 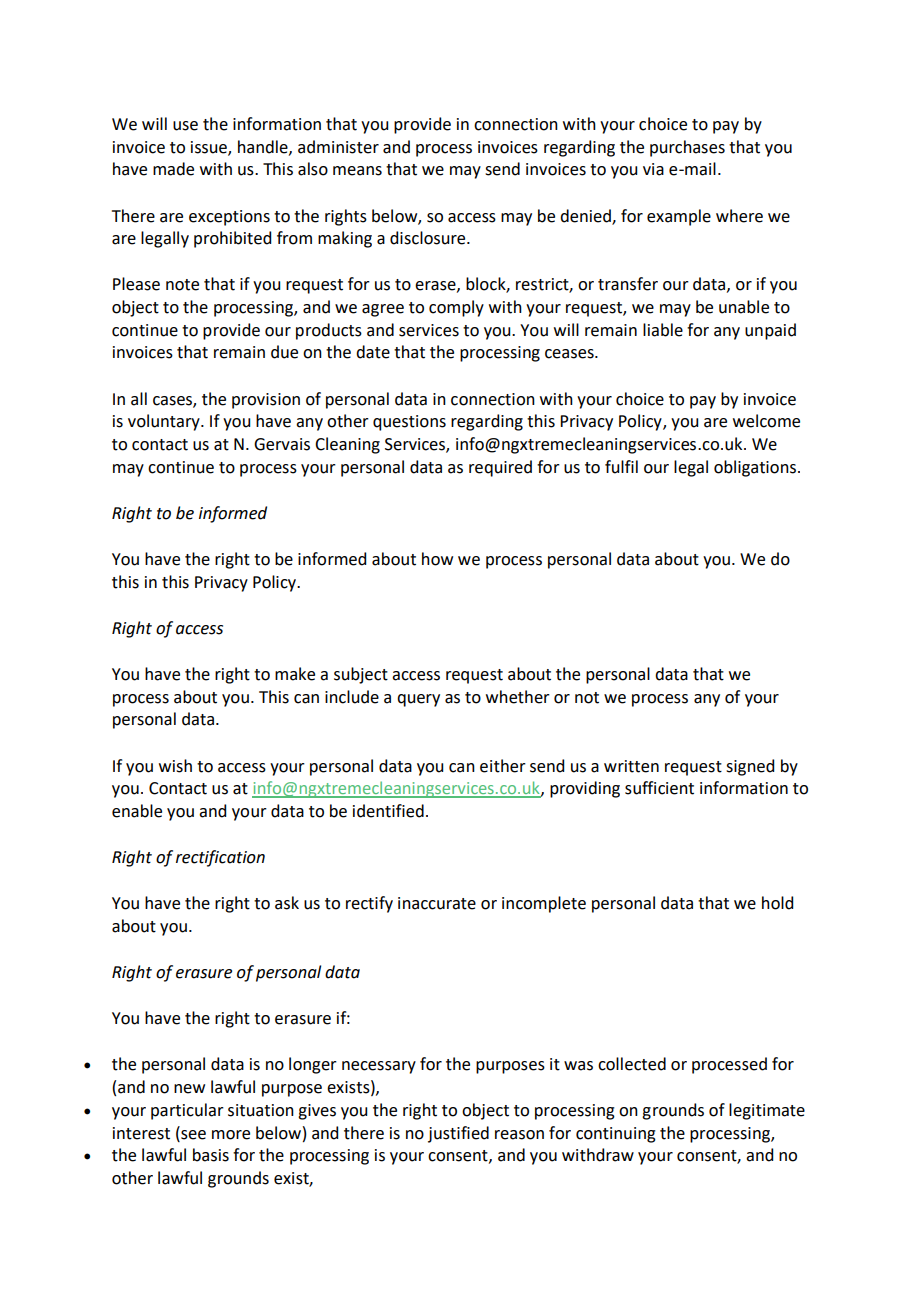 What do you see at coordinates (284, 352) in the image?
I see `due` at bounding box center [284, 352].
